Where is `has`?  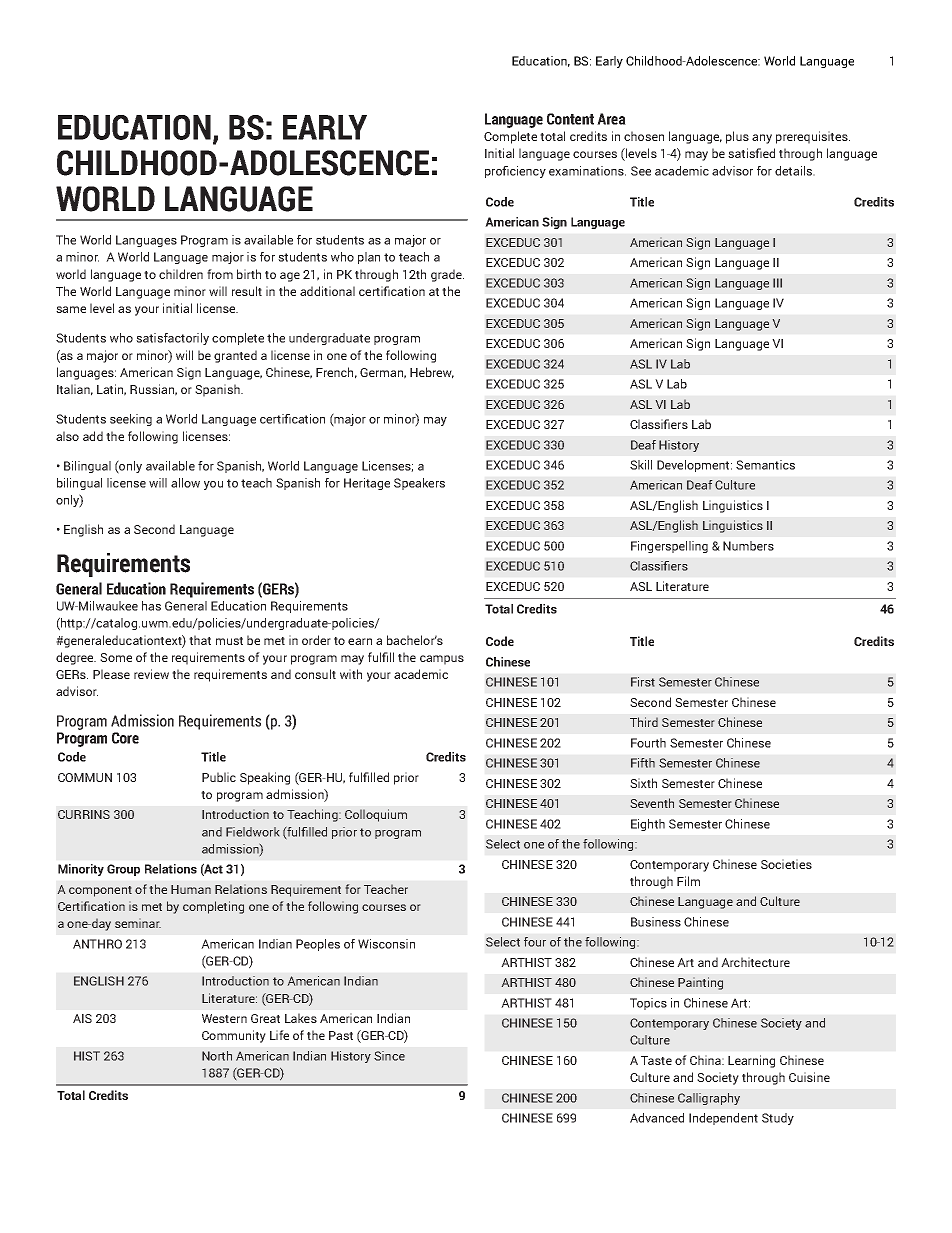
has is located at coordinates (151, 606).
